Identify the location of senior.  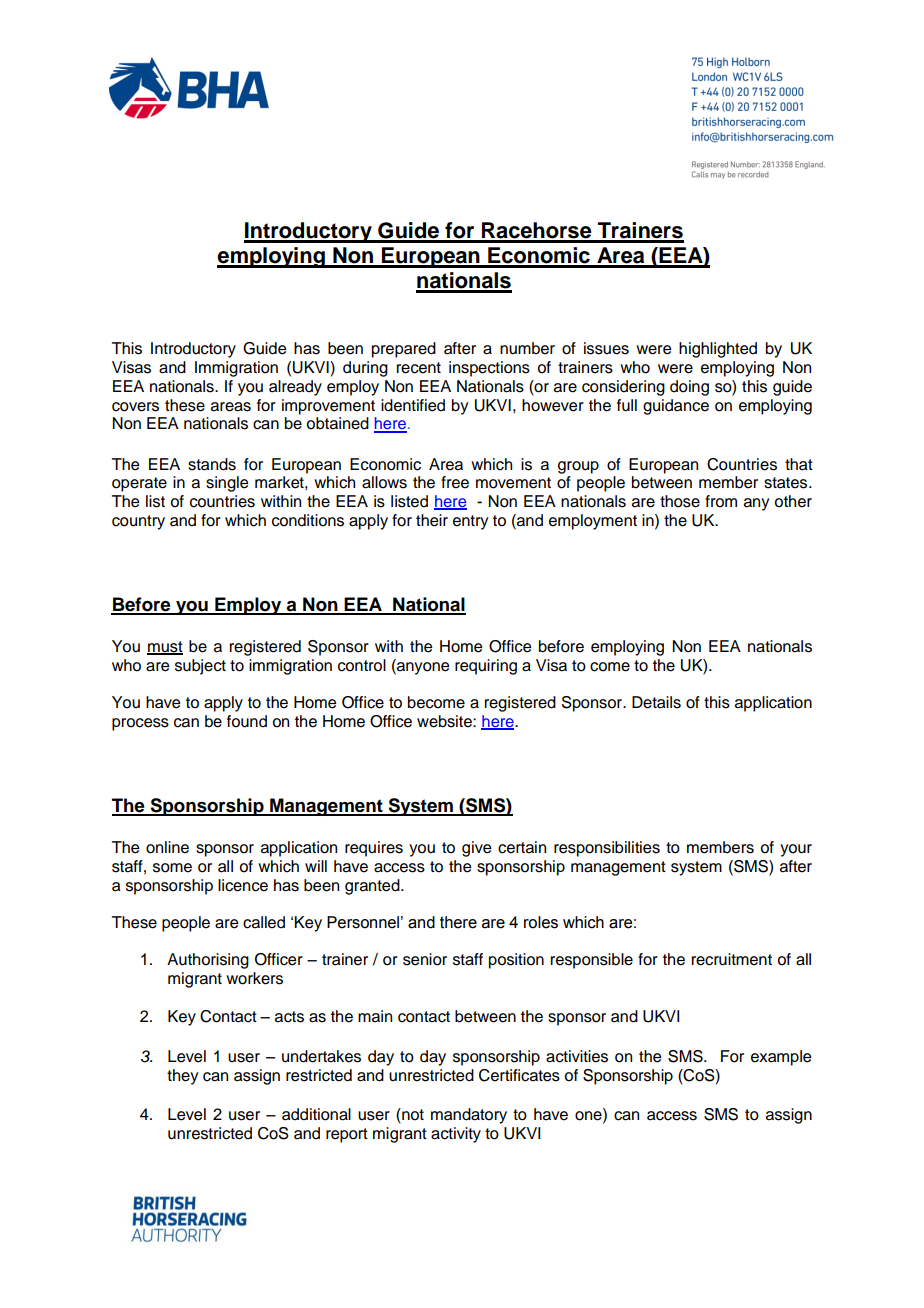
(425, 959).
